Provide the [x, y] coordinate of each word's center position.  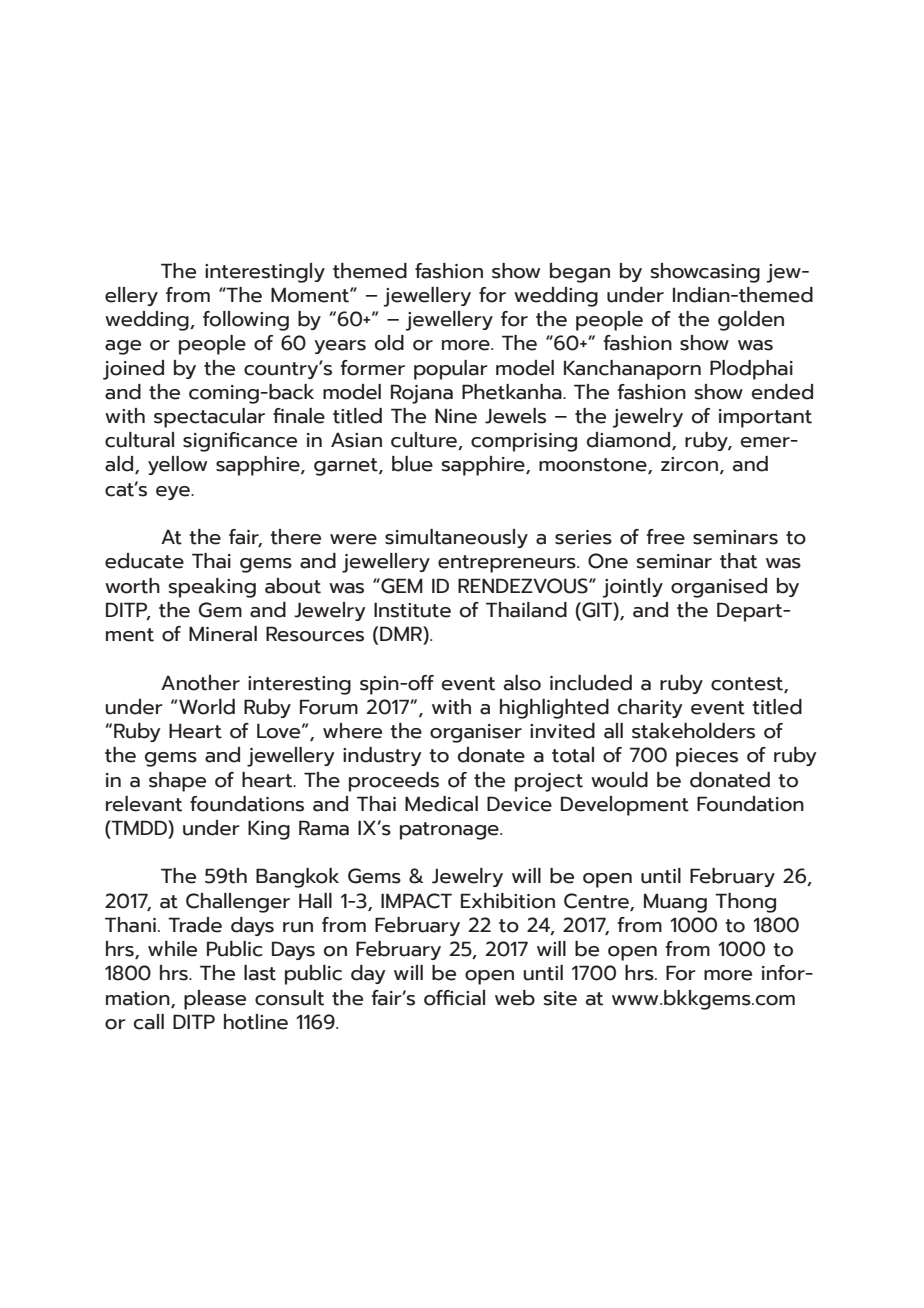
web [515, 998]
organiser [476, 733]
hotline [256, 1022]
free [665, 537]
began [580, 273]
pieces [707, 757]
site [560, 998]
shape [177, 782]
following [246, 321]
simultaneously [456, 538]
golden [751, 321]
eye [174, 493]
